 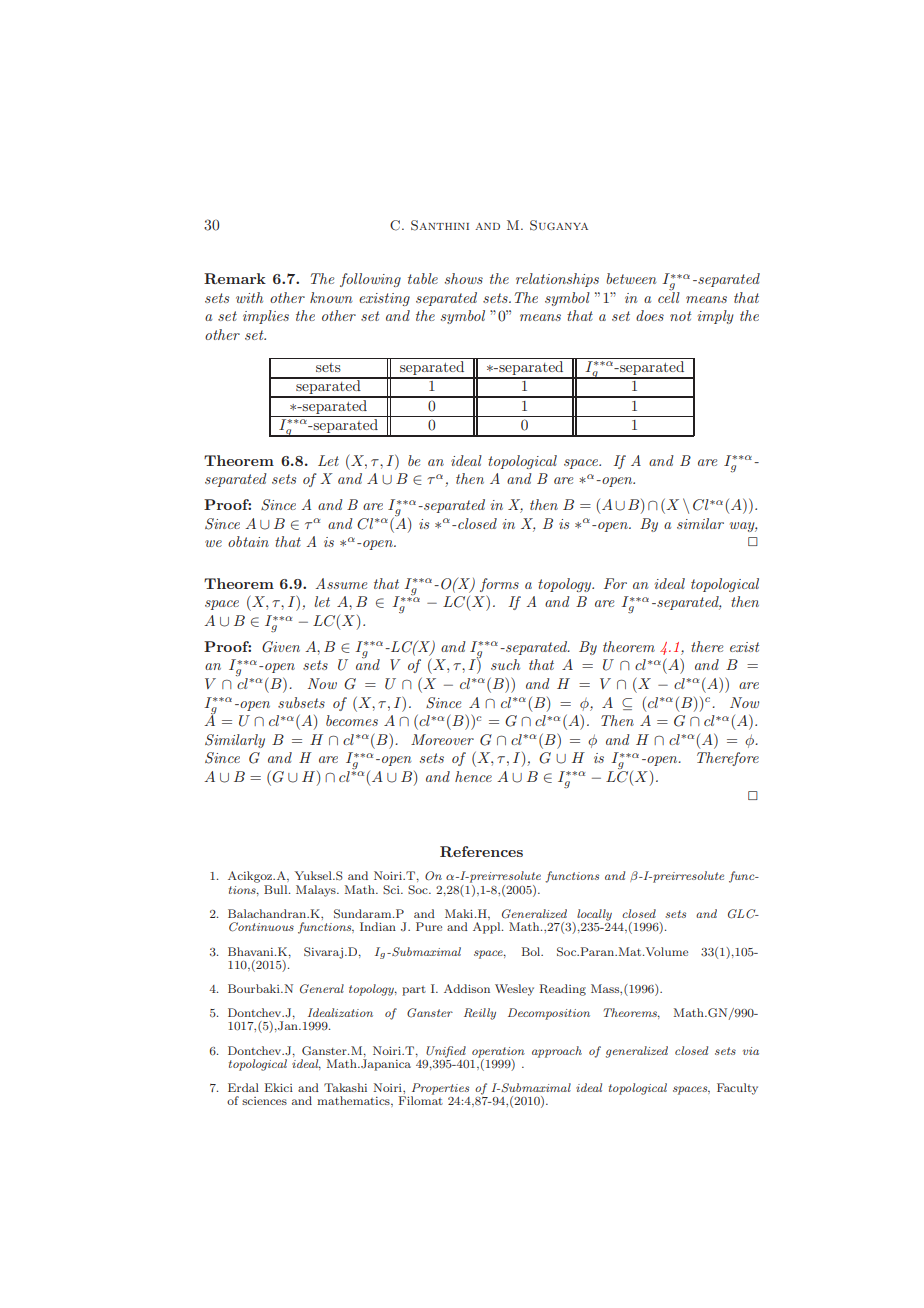 I want to click on shows, so click(x=464, y=278).
